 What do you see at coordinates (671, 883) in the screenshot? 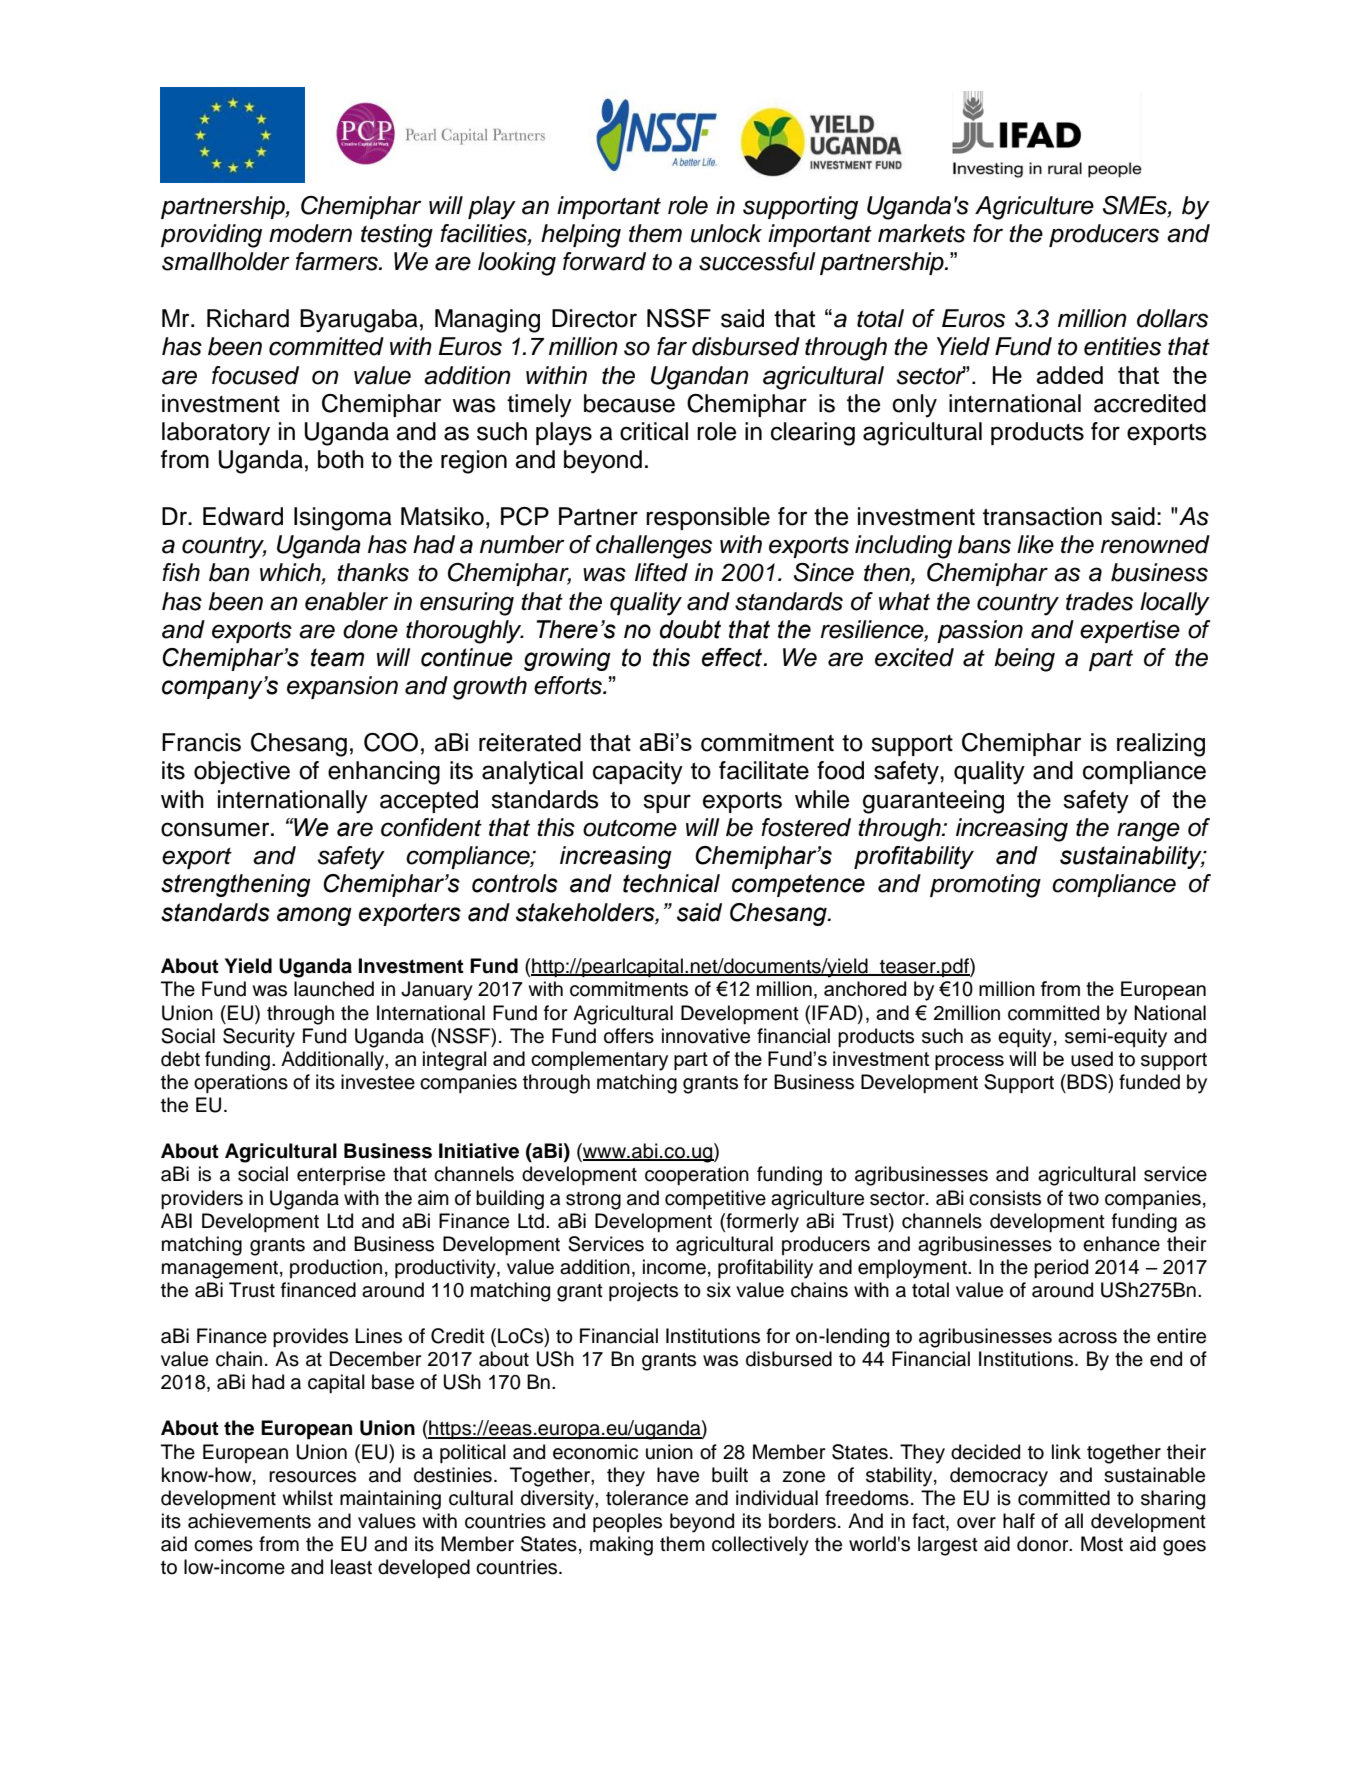
I see `technical` at bounding box center [671, 883].
